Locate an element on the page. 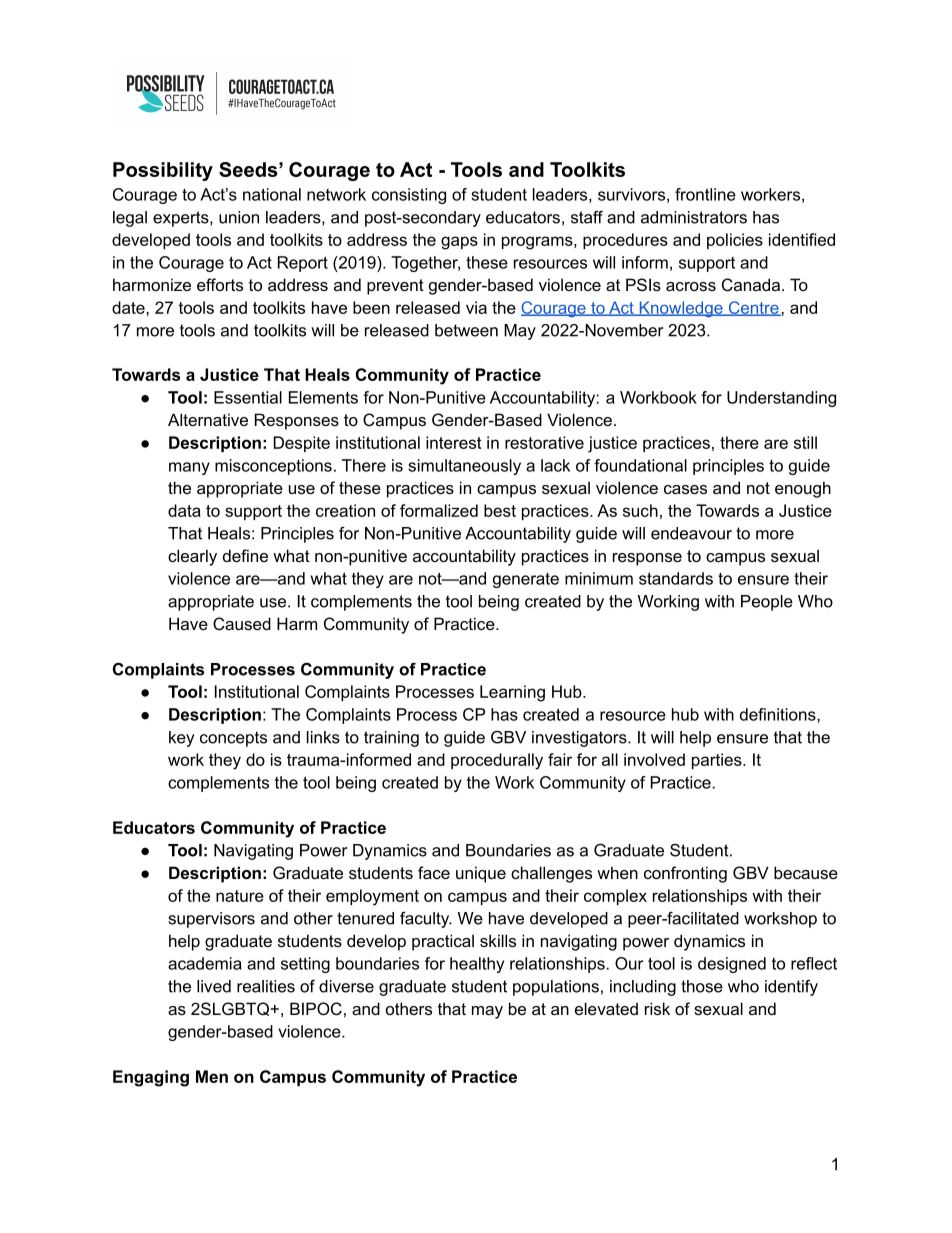  cases is located at coordinates (685, 489).
